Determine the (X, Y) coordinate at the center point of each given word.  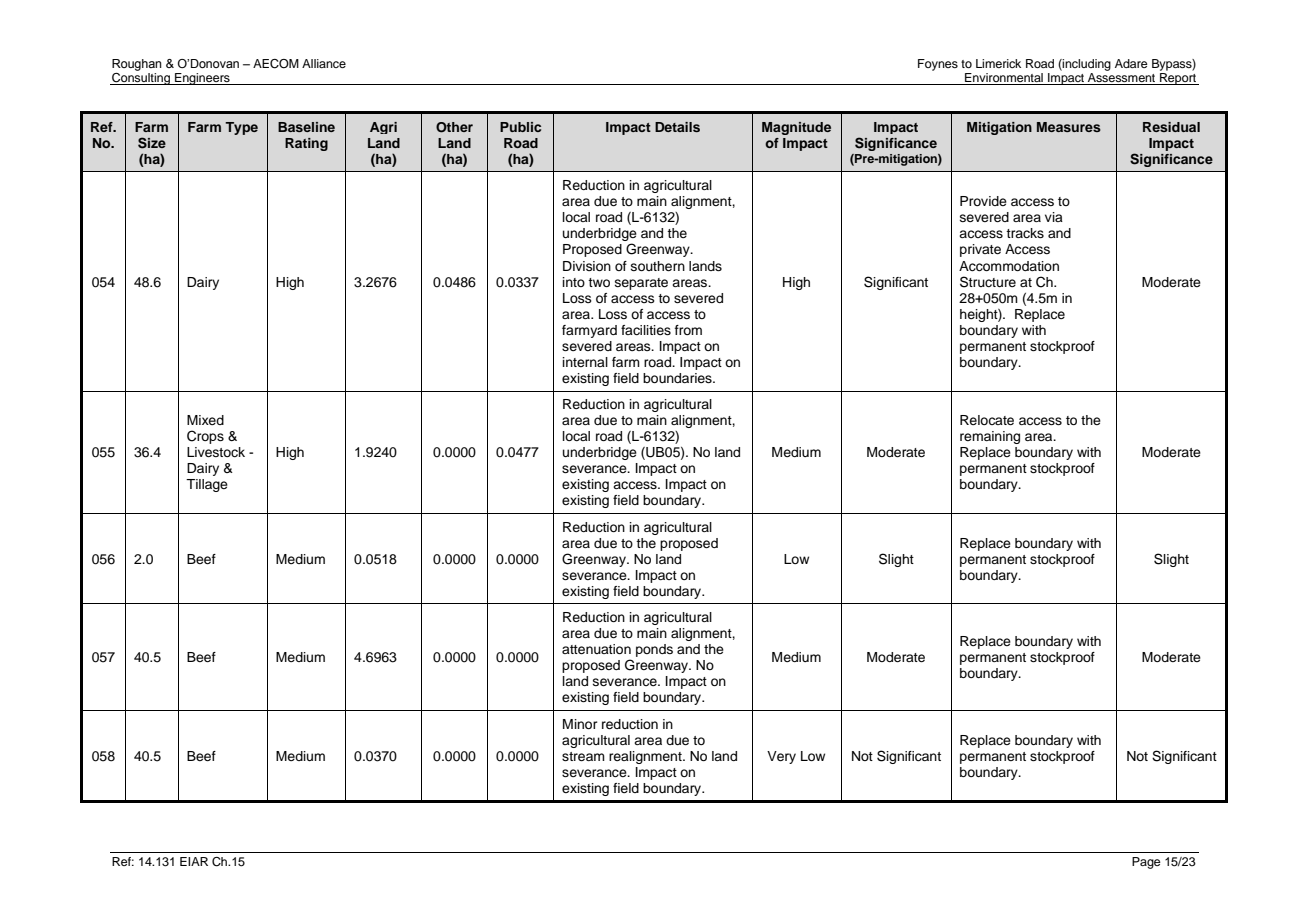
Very (781, 757)
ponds (654, 650)
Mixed (205, 420)
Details (677, 127)
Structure (988, 282)
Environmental (1004, 79)
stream (583, 756)
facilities (646, 330)
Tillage (207, 485)
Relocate (987, 420)
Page (1146, 863)
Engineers (202, 79)
